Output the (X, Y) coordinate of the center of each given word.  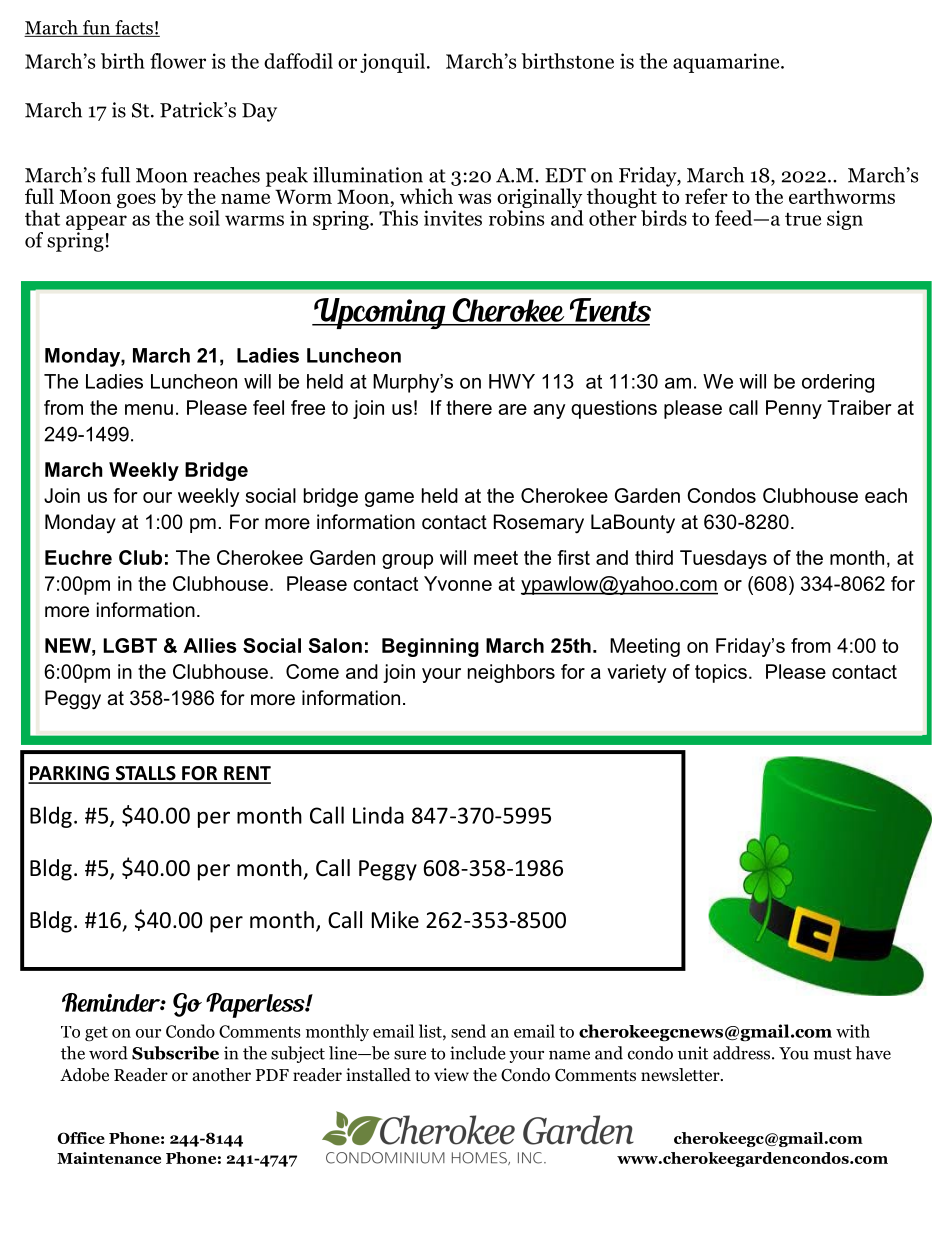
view (451, 1074)
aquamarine (727, 63)
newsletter (681, 1075)
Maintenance (109, 1158)
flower (178, 61)
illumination (368, 175)
